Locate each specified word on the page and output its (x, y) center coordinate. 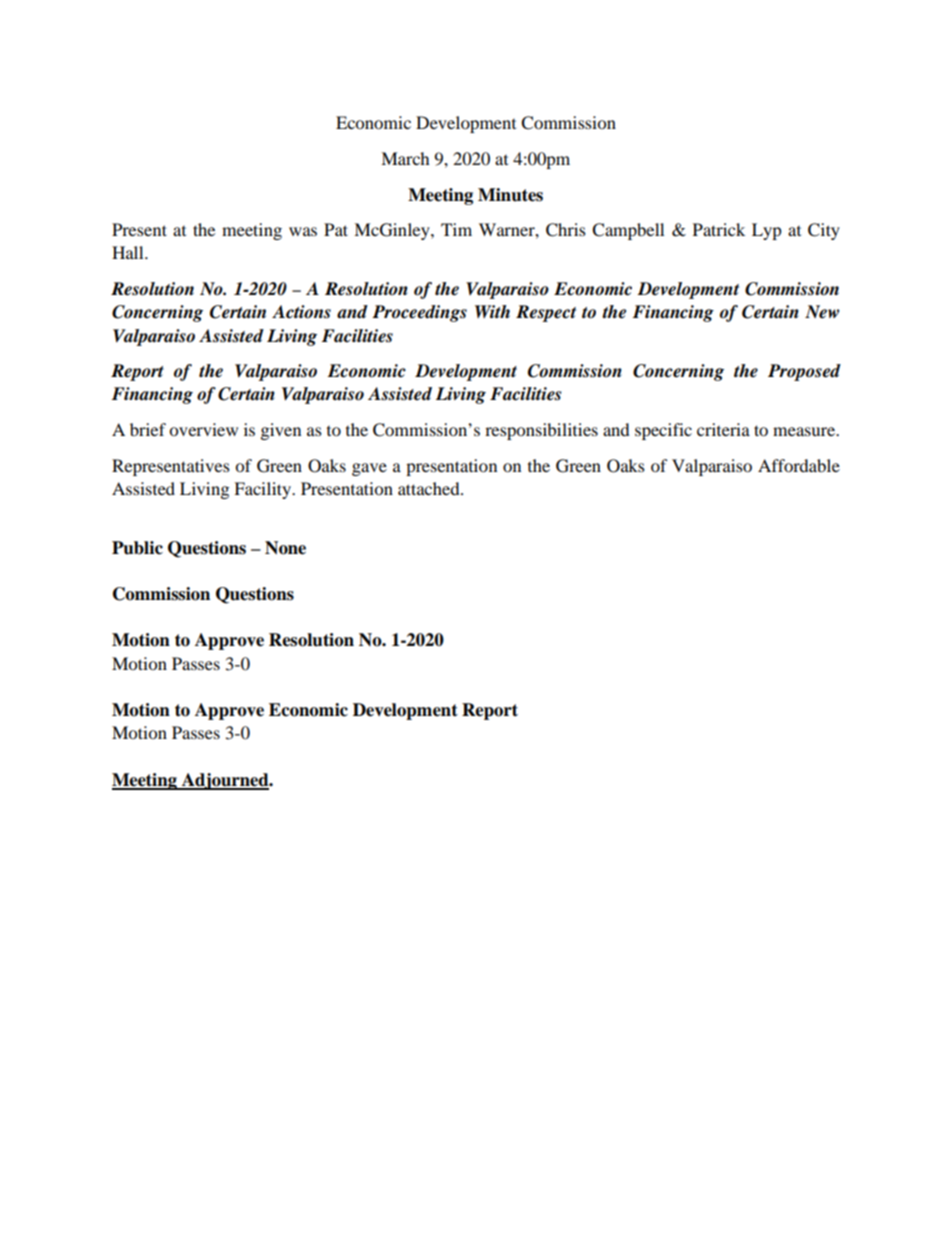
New (822, 312)
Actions (301, 312)
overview (203, 429)
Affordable (799, 465)
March (405, 158)
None (285, 548)
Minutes (510, 195)
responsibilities (541, 431)
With (492, 311)
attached (430, 488)
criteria (723, 429)
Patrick (719, 229)
